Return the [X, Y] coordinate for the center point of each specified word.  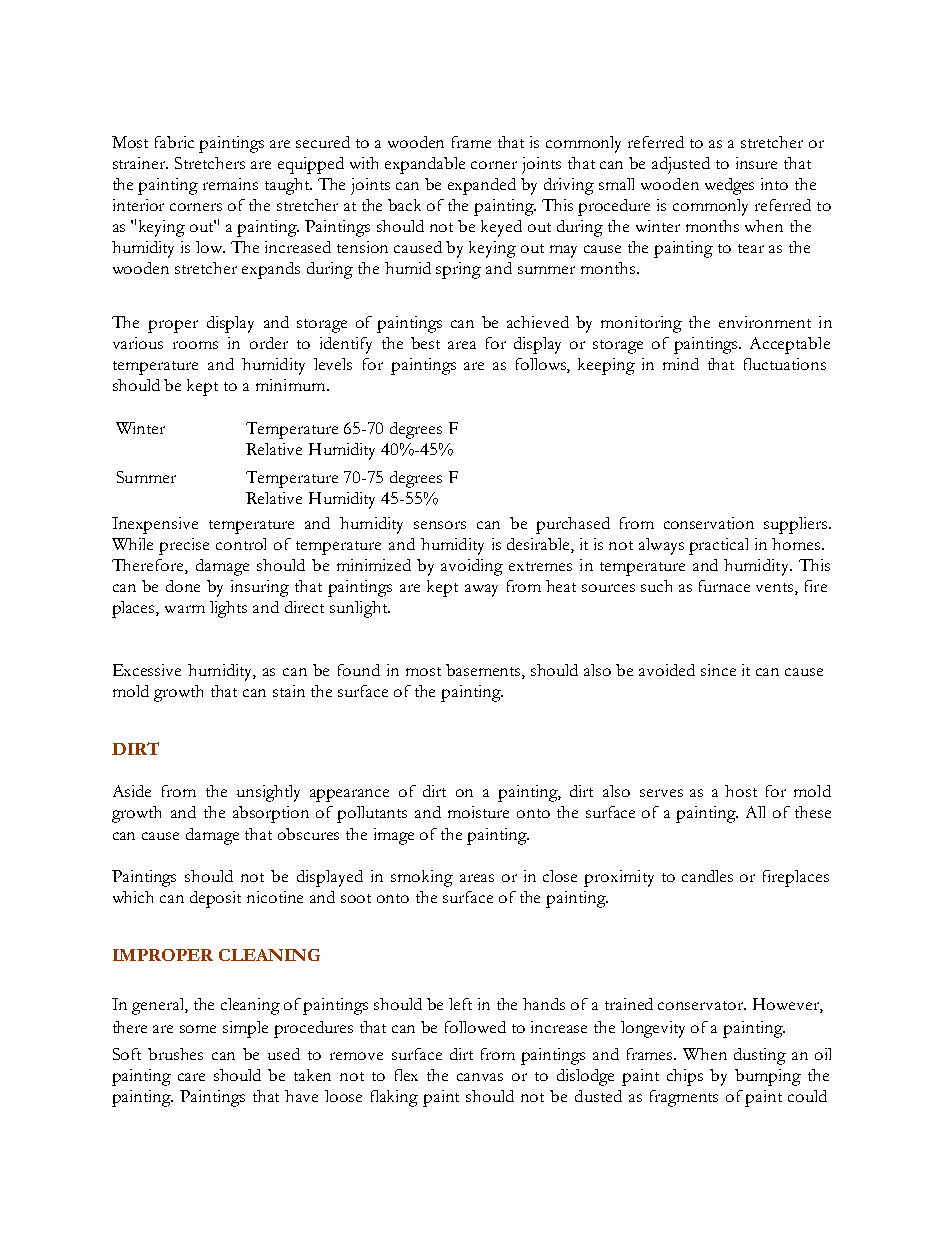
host [741, 791]
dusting [760, 1056]
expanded [482, 186]
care [191, 1077]
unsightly [268, 793]
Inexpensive [155, 525]
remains [230, 184]
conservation [709, 523]
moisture [478, 812]
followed [475, 1027]
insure [756, 163]
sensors [440, 525]
